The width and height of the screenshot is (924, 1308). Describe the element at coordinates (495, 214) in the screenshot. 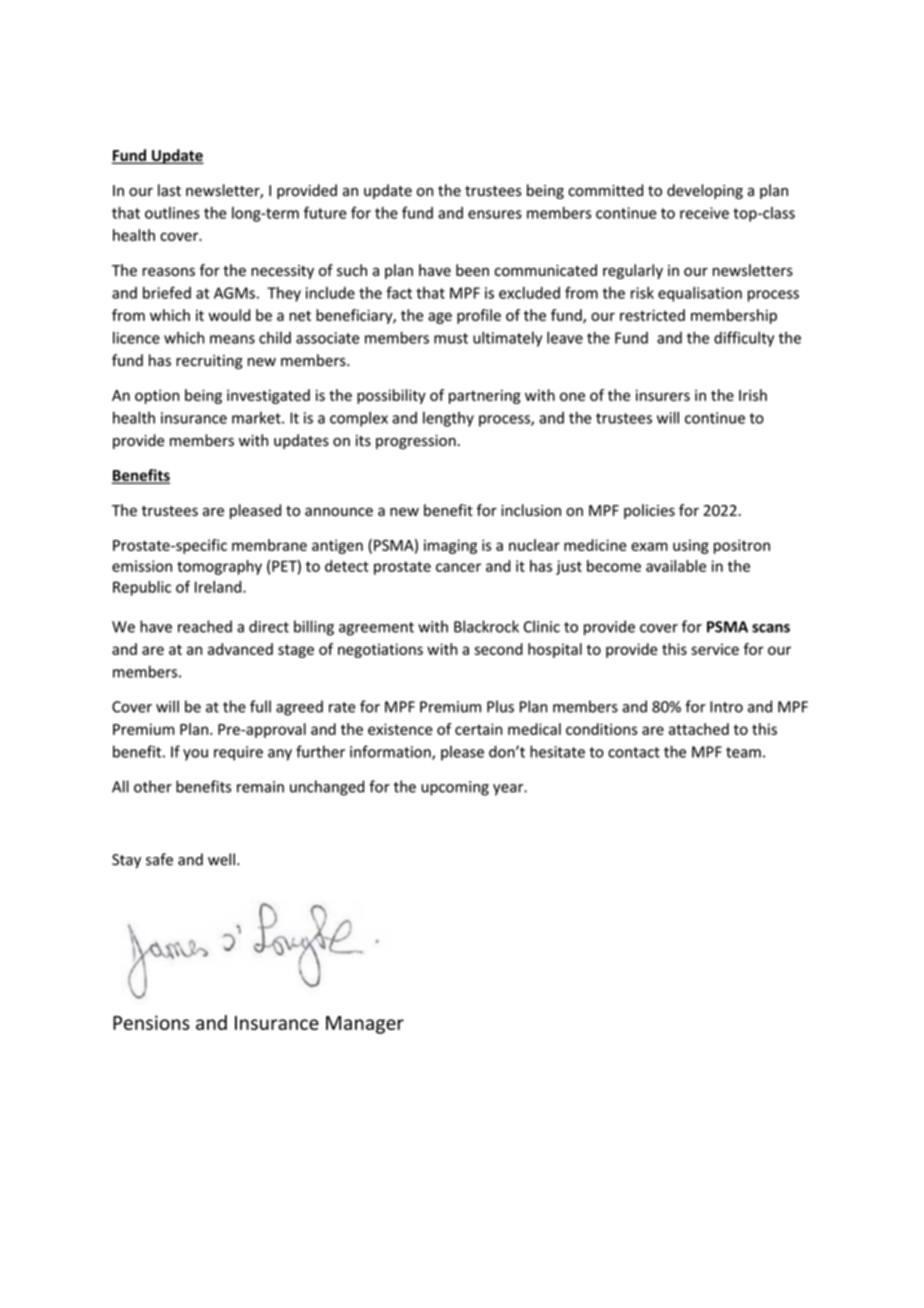

I see `ensures` at that location.
